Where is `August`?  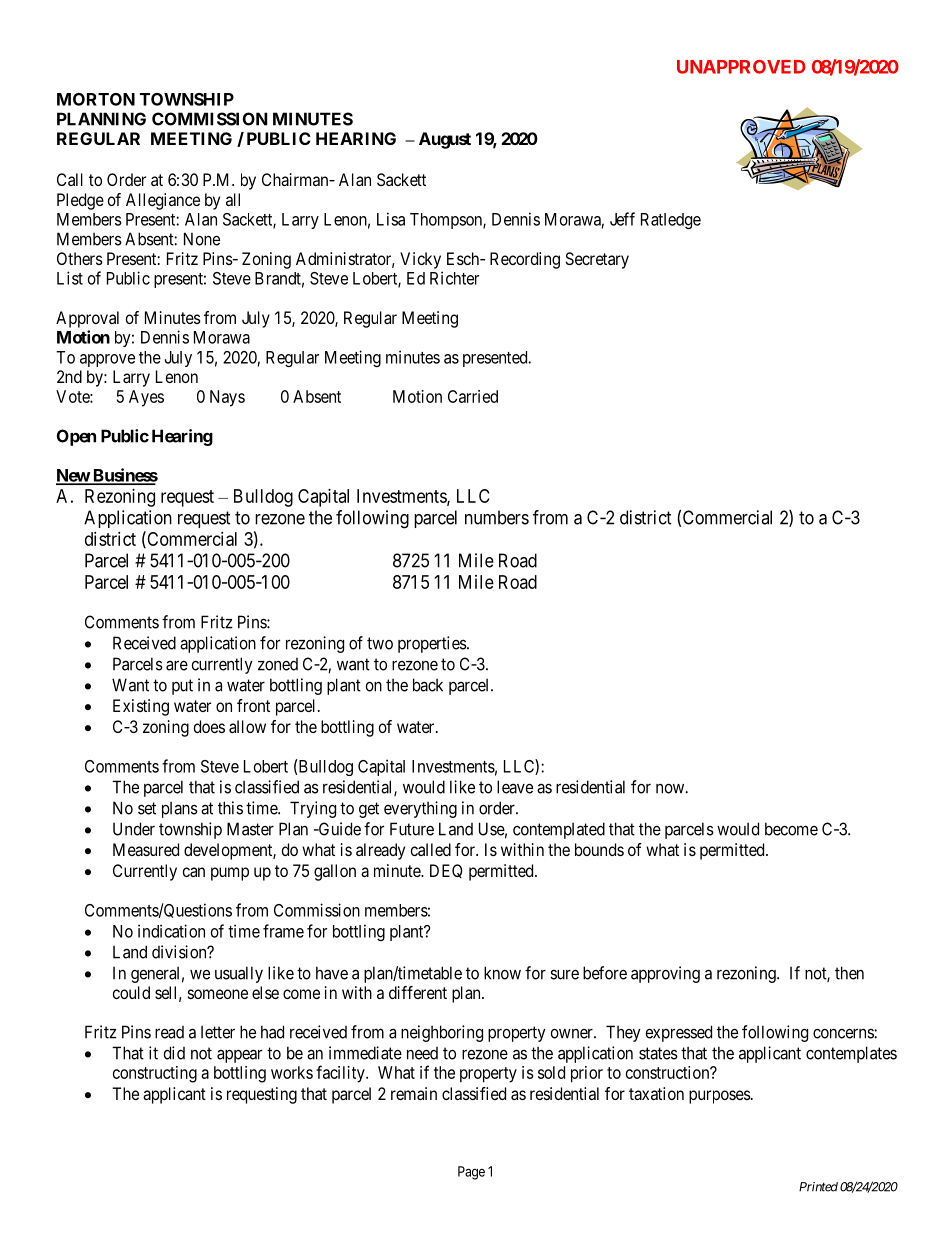
August is located at coordinates (445, 140).
